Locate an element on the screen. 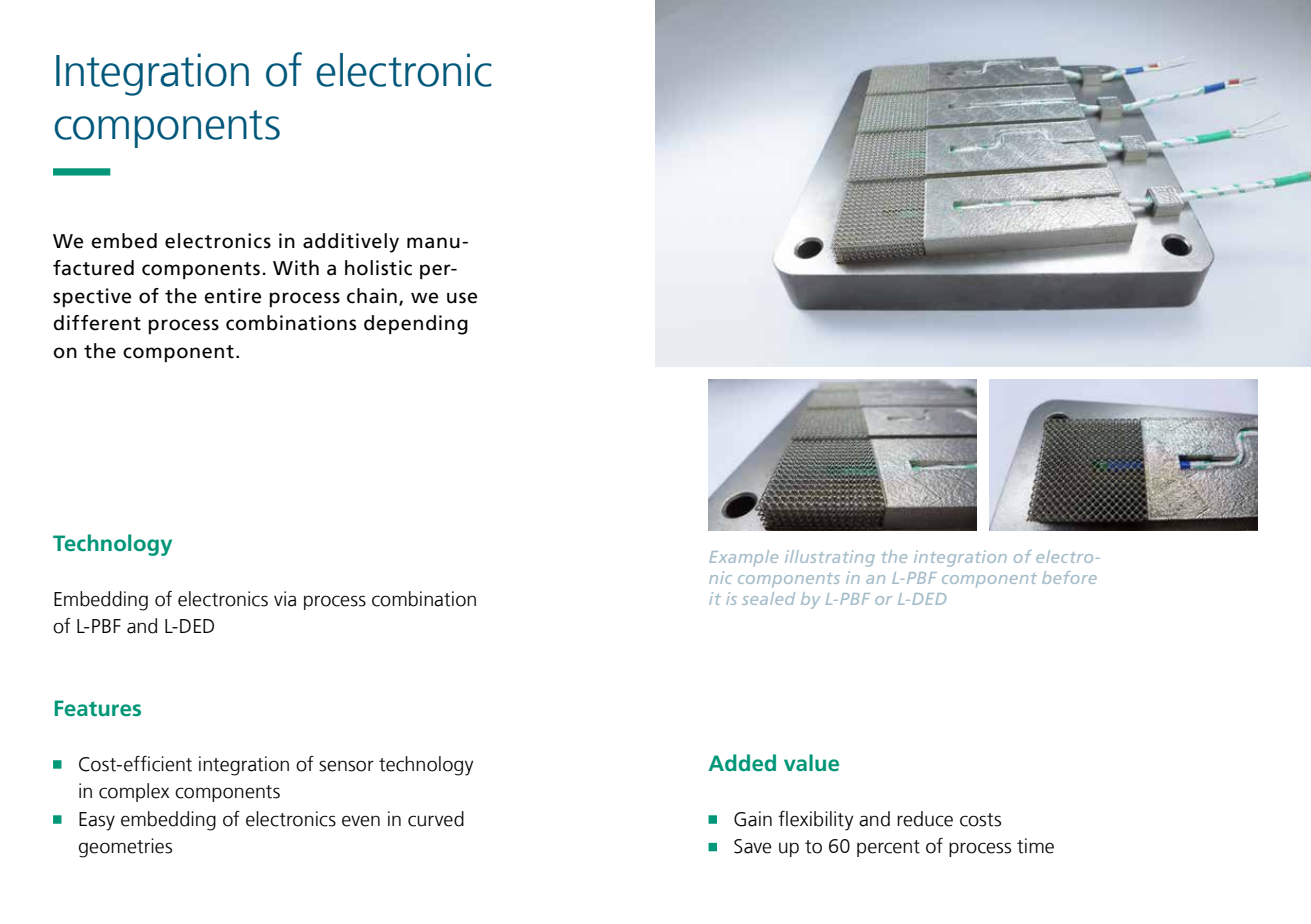 The width and height of the screenshot is (1311, 924). With is located at coordinates (296, 268).
